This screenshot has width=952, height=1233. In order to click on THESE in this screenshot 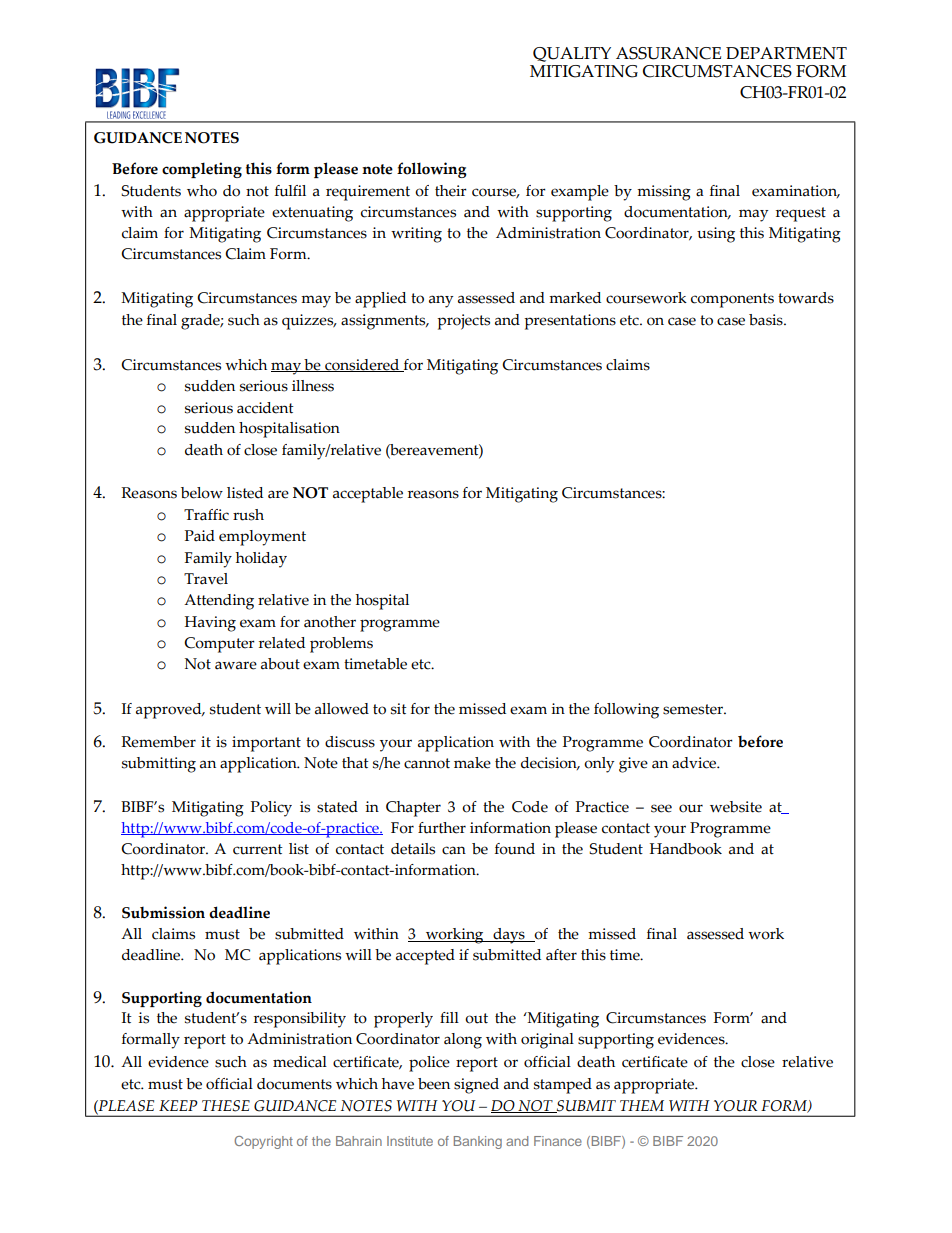, I will do `click(226, 1106)`.
